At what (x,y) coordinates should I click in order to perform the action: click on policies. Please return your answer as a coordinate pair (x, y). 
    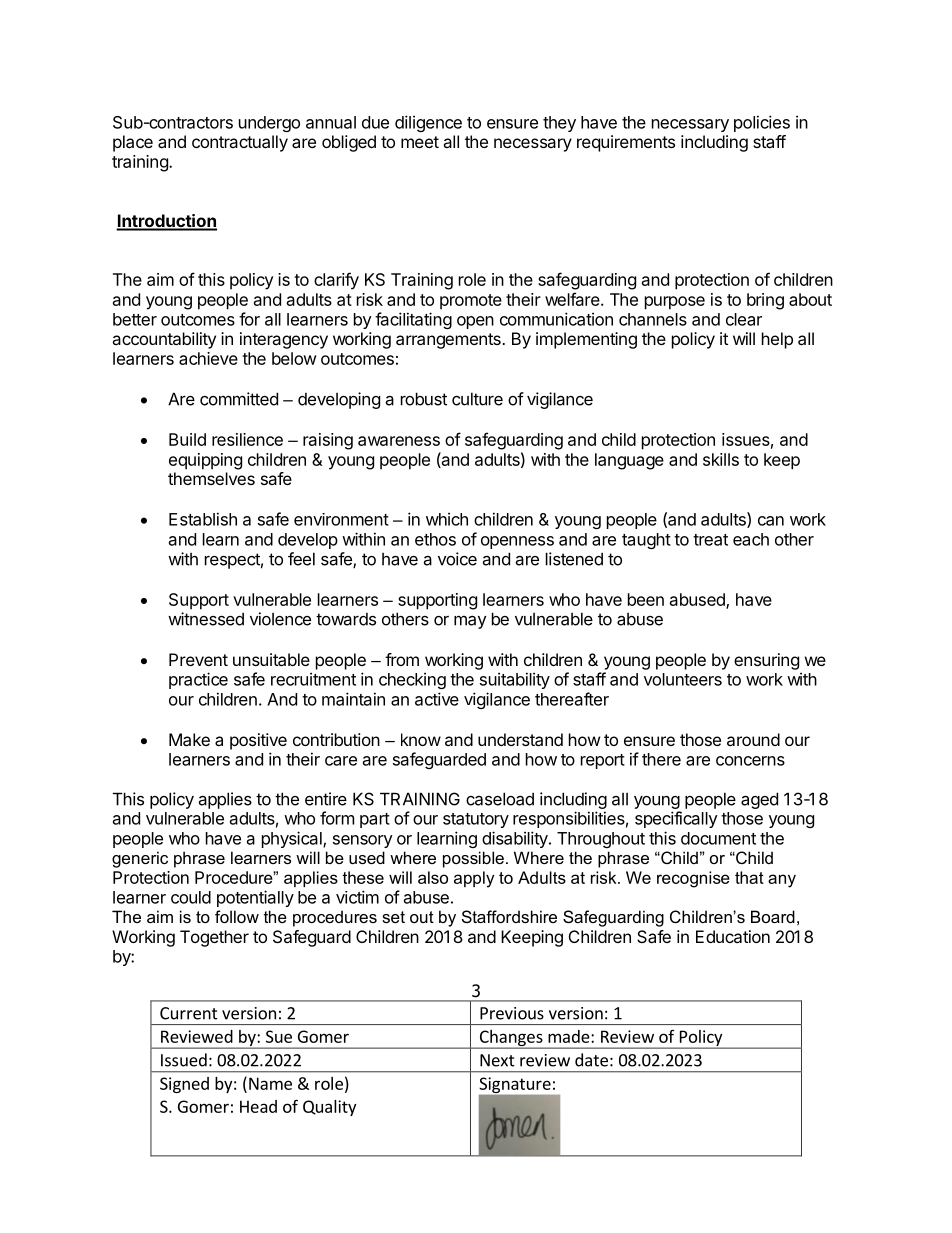
    Looking at the image, I should click on (762, 123).
